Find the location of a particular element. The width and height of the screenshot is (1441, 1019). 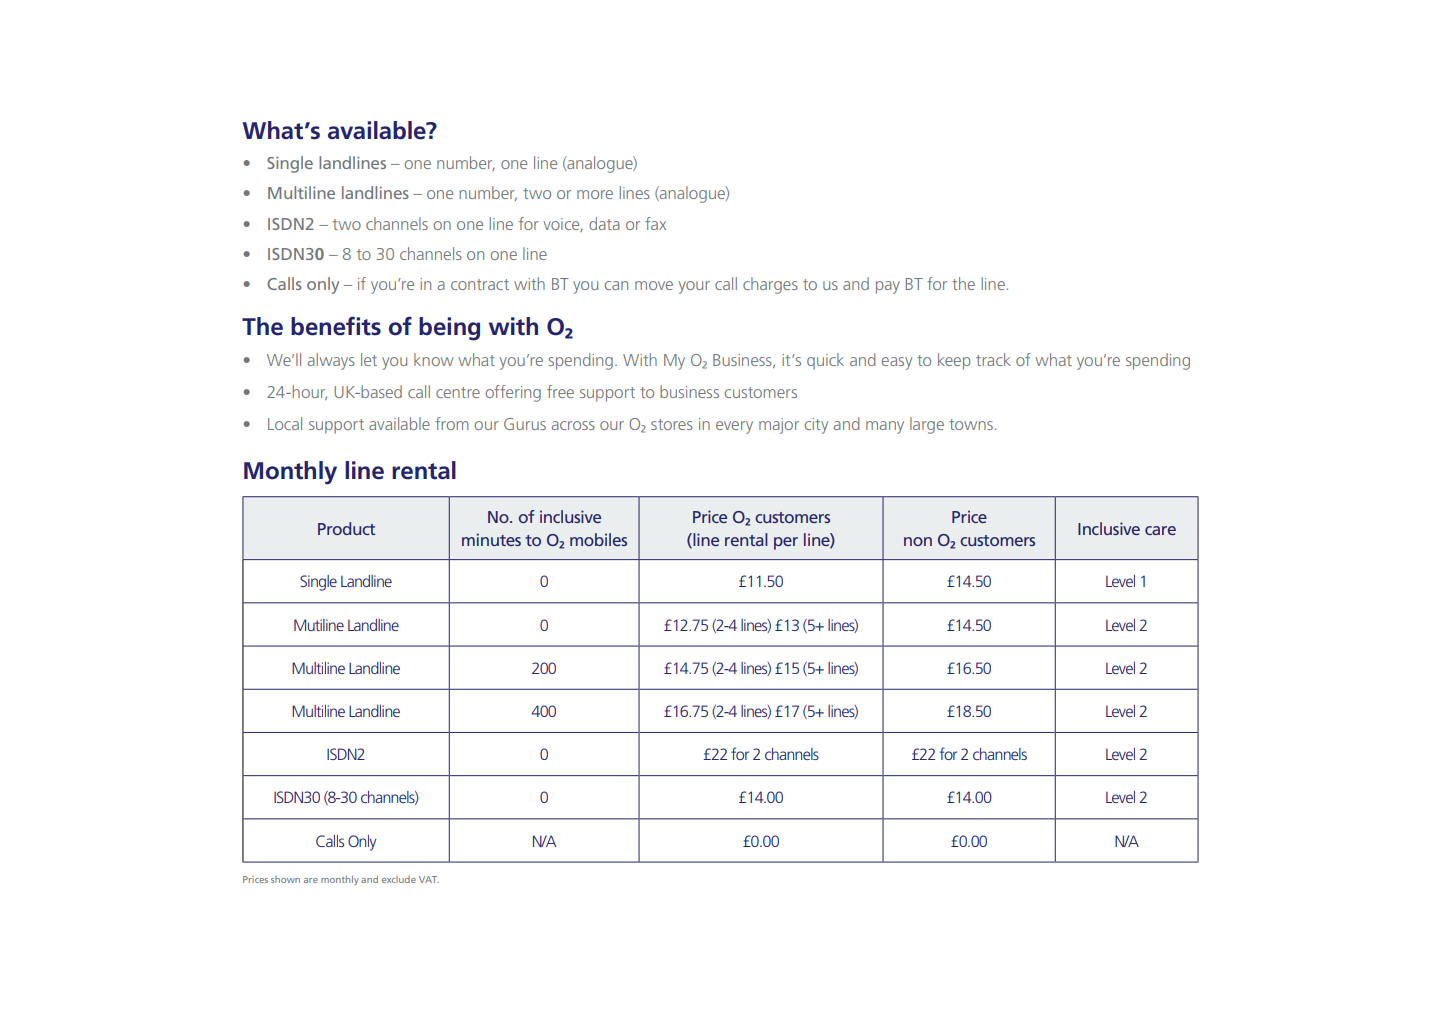

shown is located at coordinates (285, 879).
